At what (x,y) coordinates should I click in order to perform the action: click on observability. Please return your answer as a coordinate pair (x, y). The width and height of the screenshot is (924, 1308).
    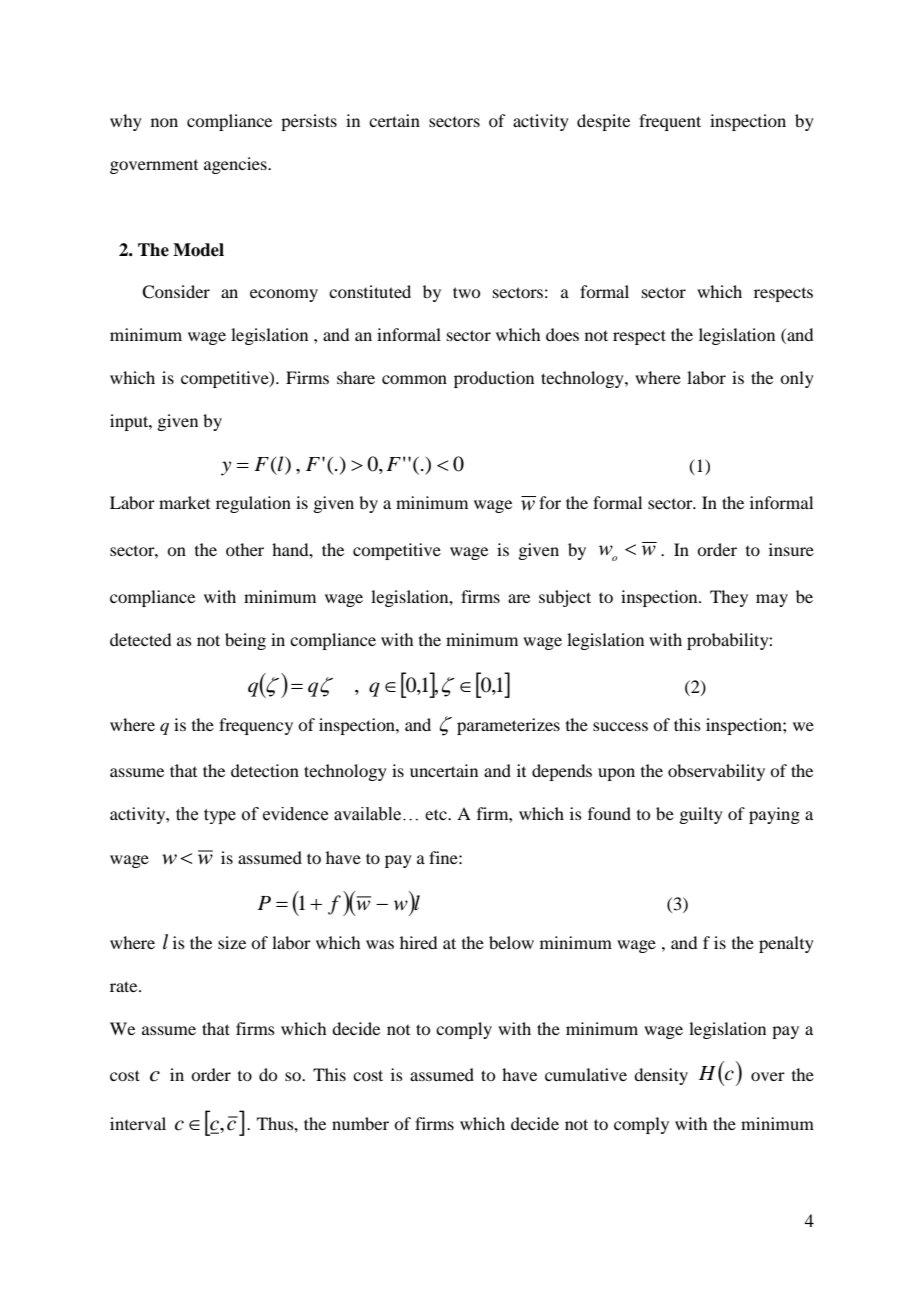
    Looking at the image, I should click on (716, 772).
